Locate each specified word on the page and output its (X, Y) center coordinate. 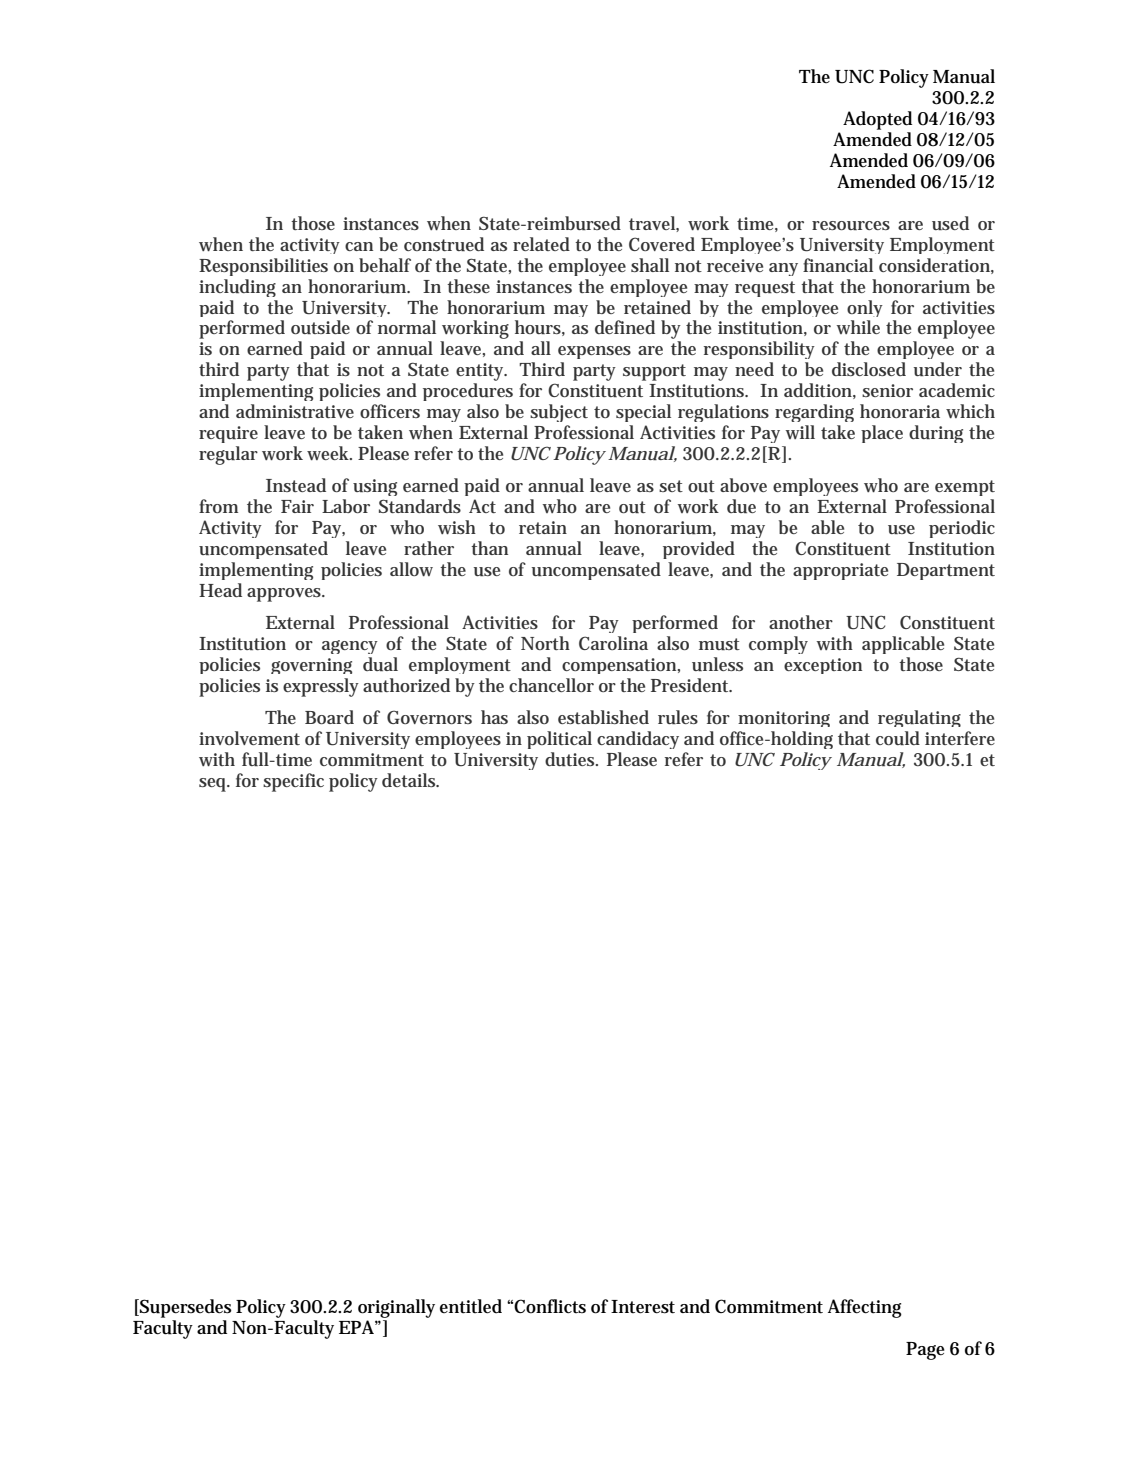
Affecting (865, 1308)
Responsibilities (263, 267)
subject (559, 415)
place (882, 434)
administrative (295, 411)
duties (571, 759)
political (559, 740)
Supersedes (185, 1308)
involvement (249, 738)
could (898, 738)
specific (293, 782)
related (541, 244)
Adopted (877, 120)
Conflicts (550, 1306)
